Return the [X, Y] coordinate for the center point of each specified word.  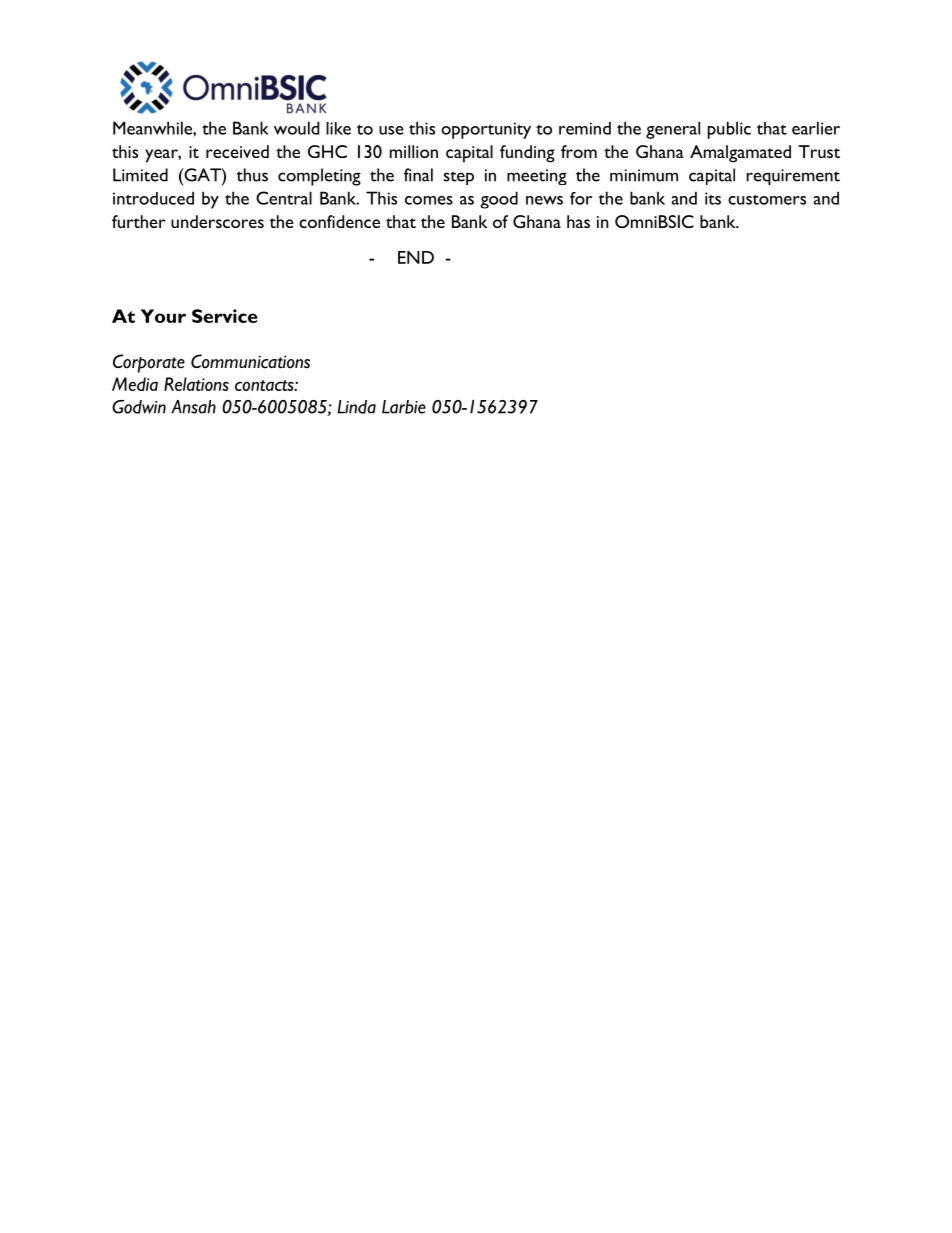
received [237, 151]
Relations [196, 384]
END [416, 257]
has [578, 221]
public [729, 130]
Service [225, 316]
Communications [250, 361]
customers [767, 199]
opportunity [486, 130]
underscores [217, 221]
